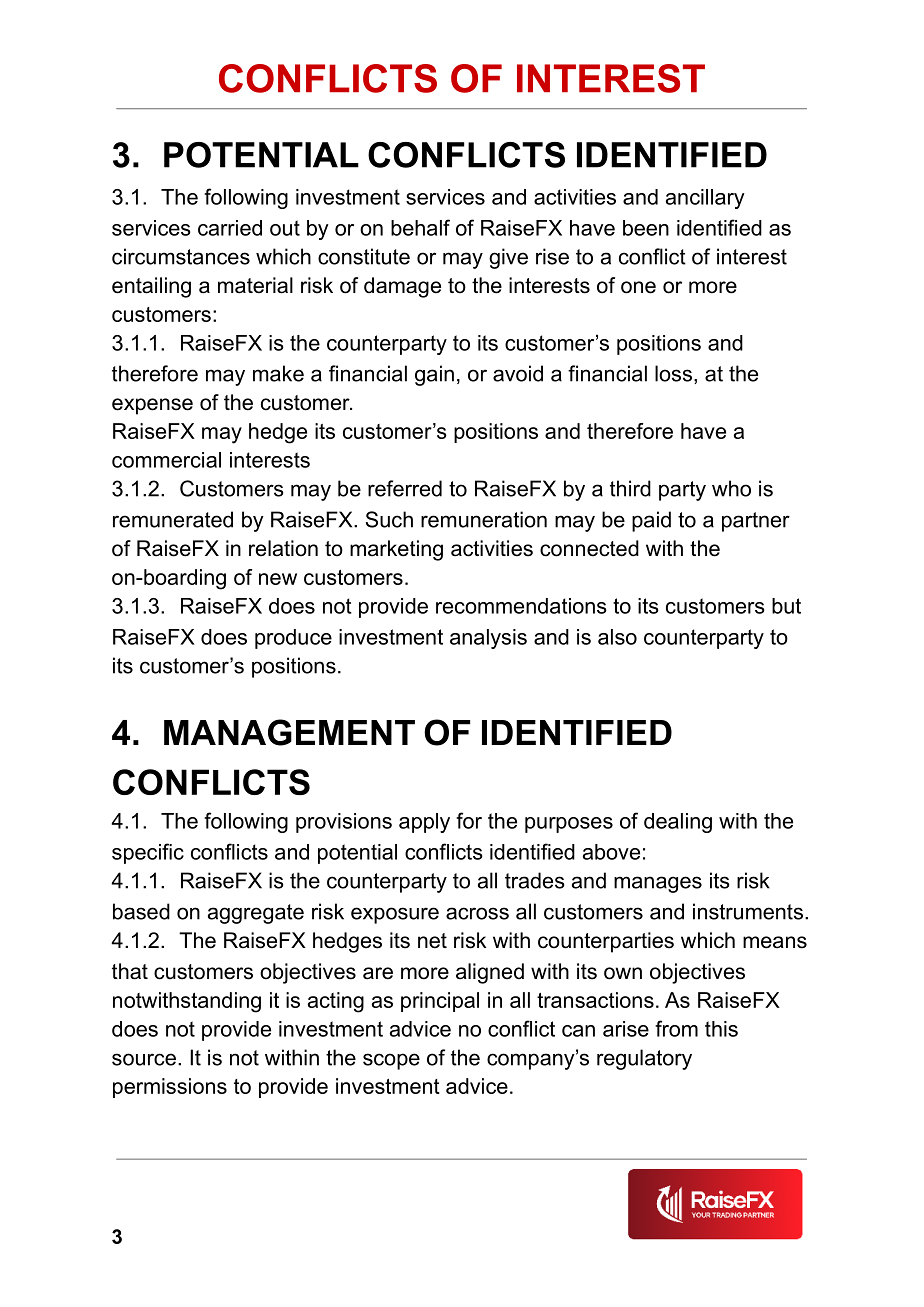  What do you see at coordinates (391, 1061) in the screenshot?
I see `scope` at bounding box center [391, 1061].
